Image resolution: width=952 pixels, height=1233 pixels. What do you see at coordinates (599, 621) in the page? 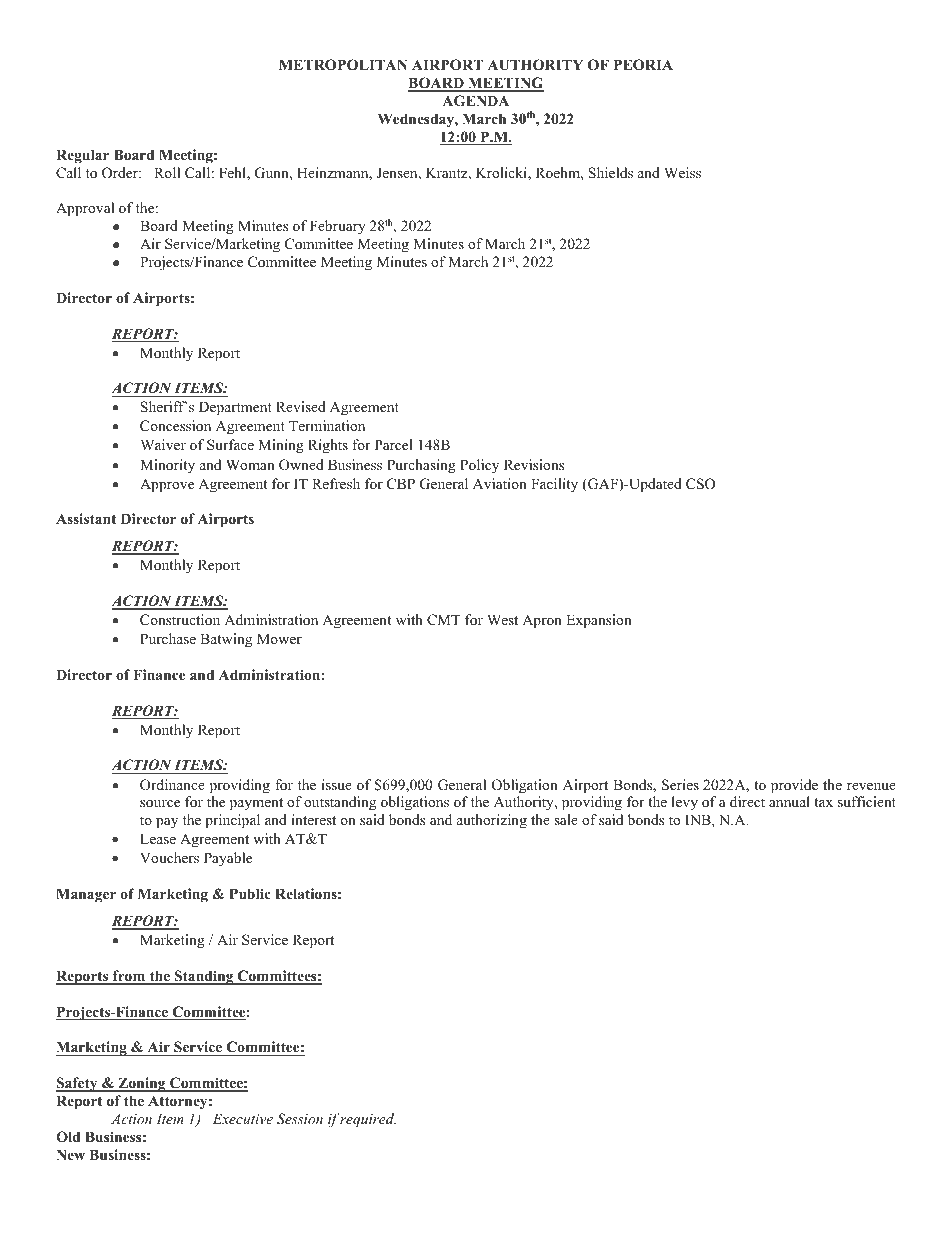
I see `Expansion` at bounding box center [599, 621].
